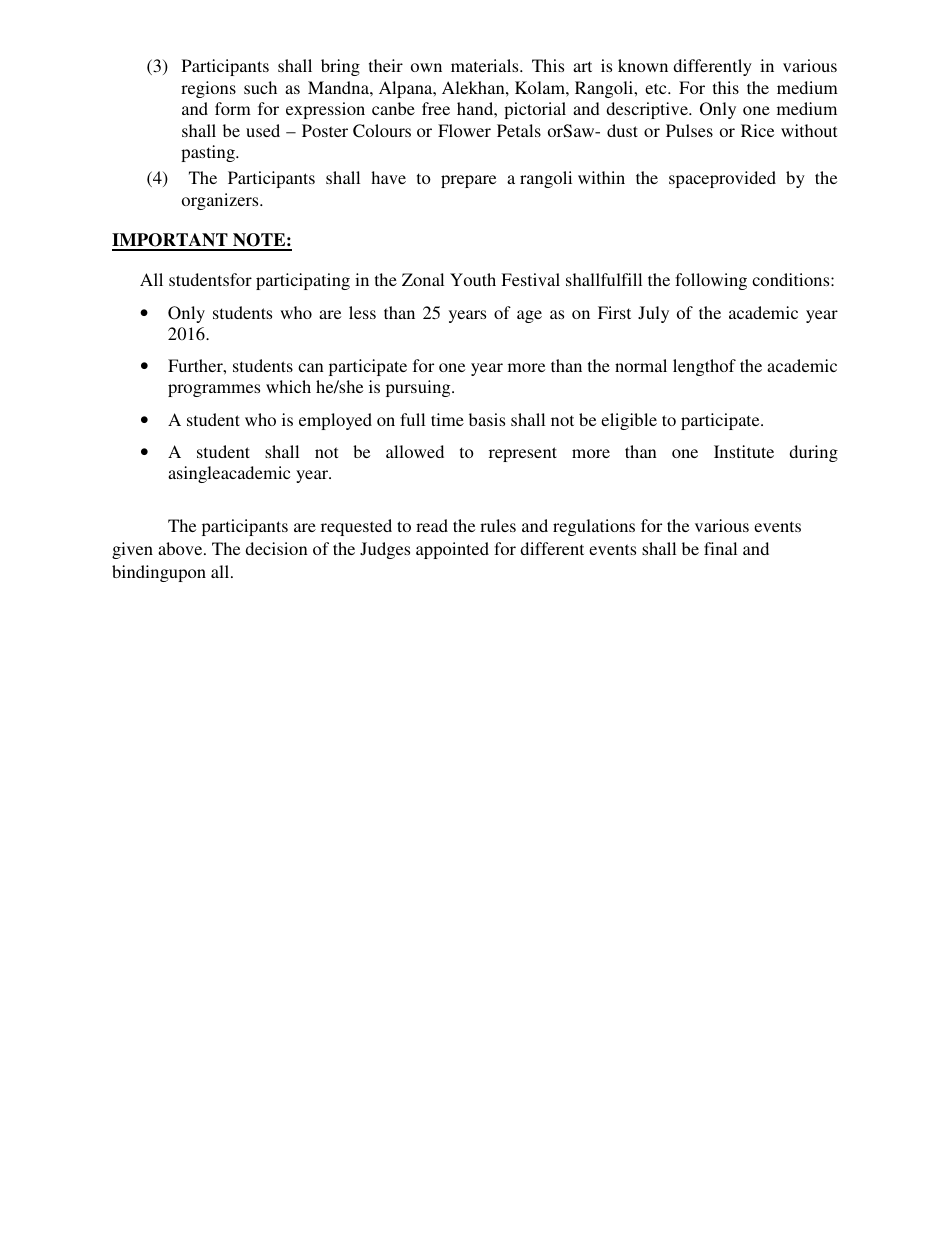 This image has width=952, height=1233. I want to click on regions, so click(208, 89).
